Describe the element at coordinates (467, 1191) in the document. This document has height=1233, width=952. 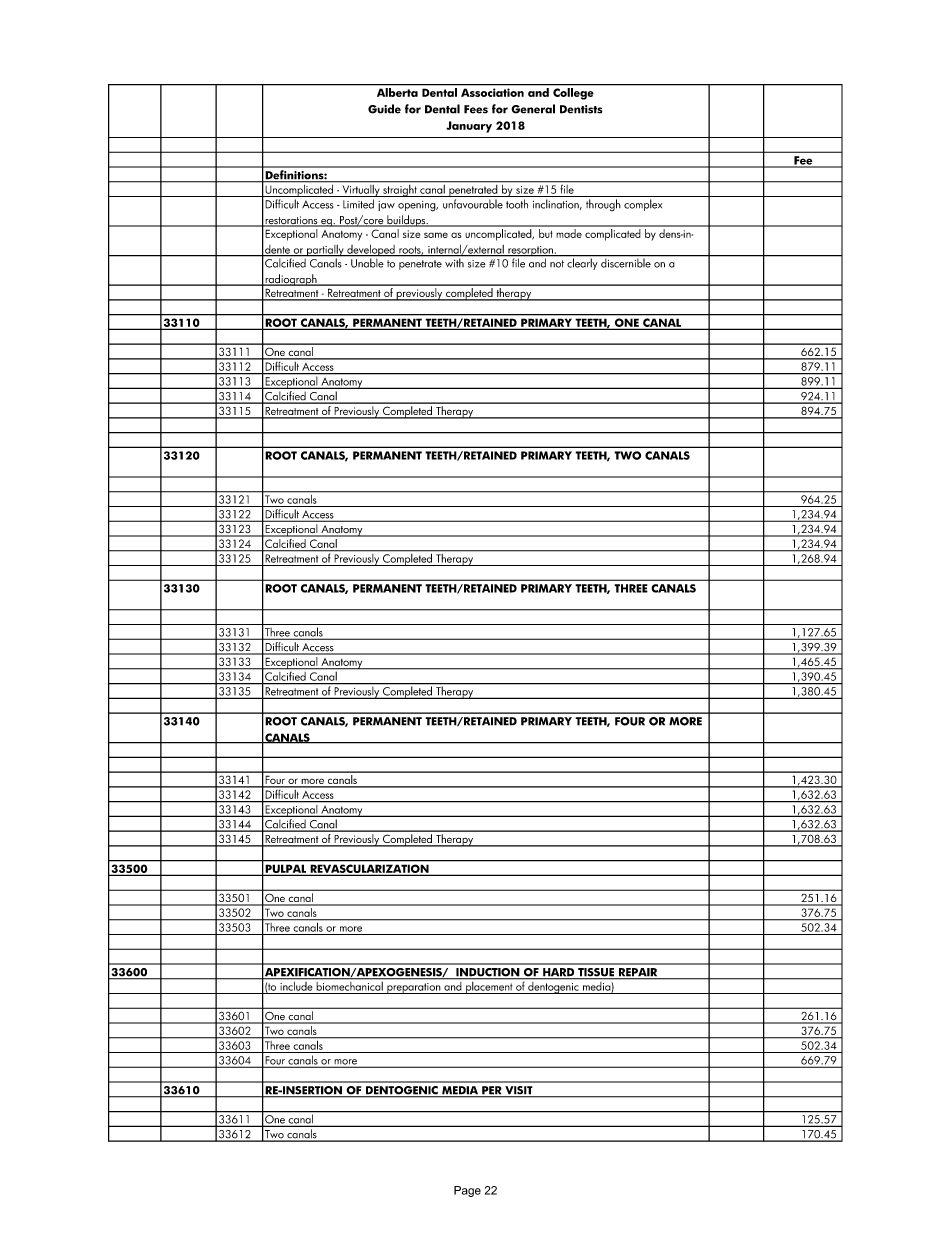
I see `Page` at that location.
